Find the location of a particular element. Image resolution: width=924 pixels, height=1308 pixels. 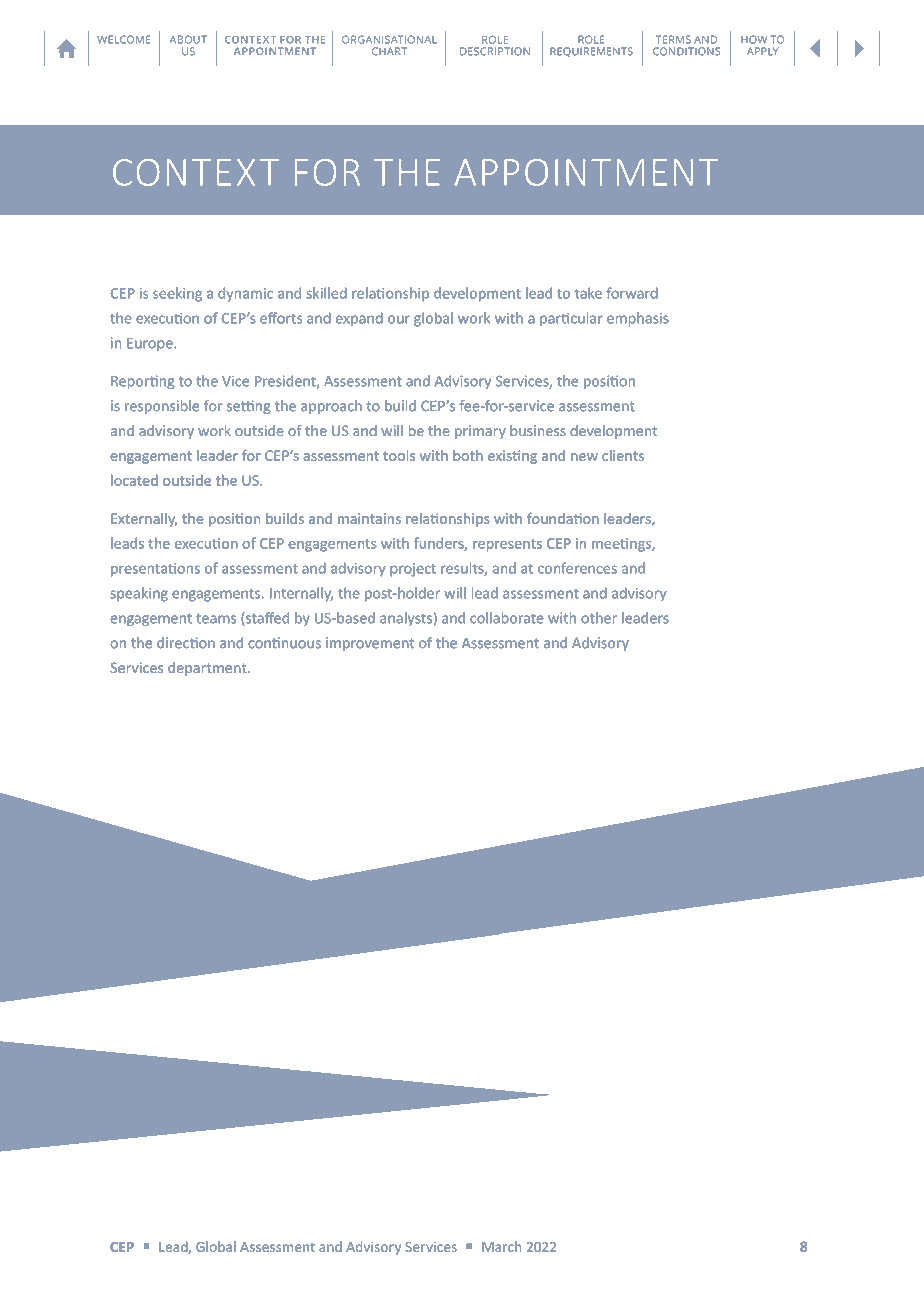

direction is located at coordinates (186, 643).
